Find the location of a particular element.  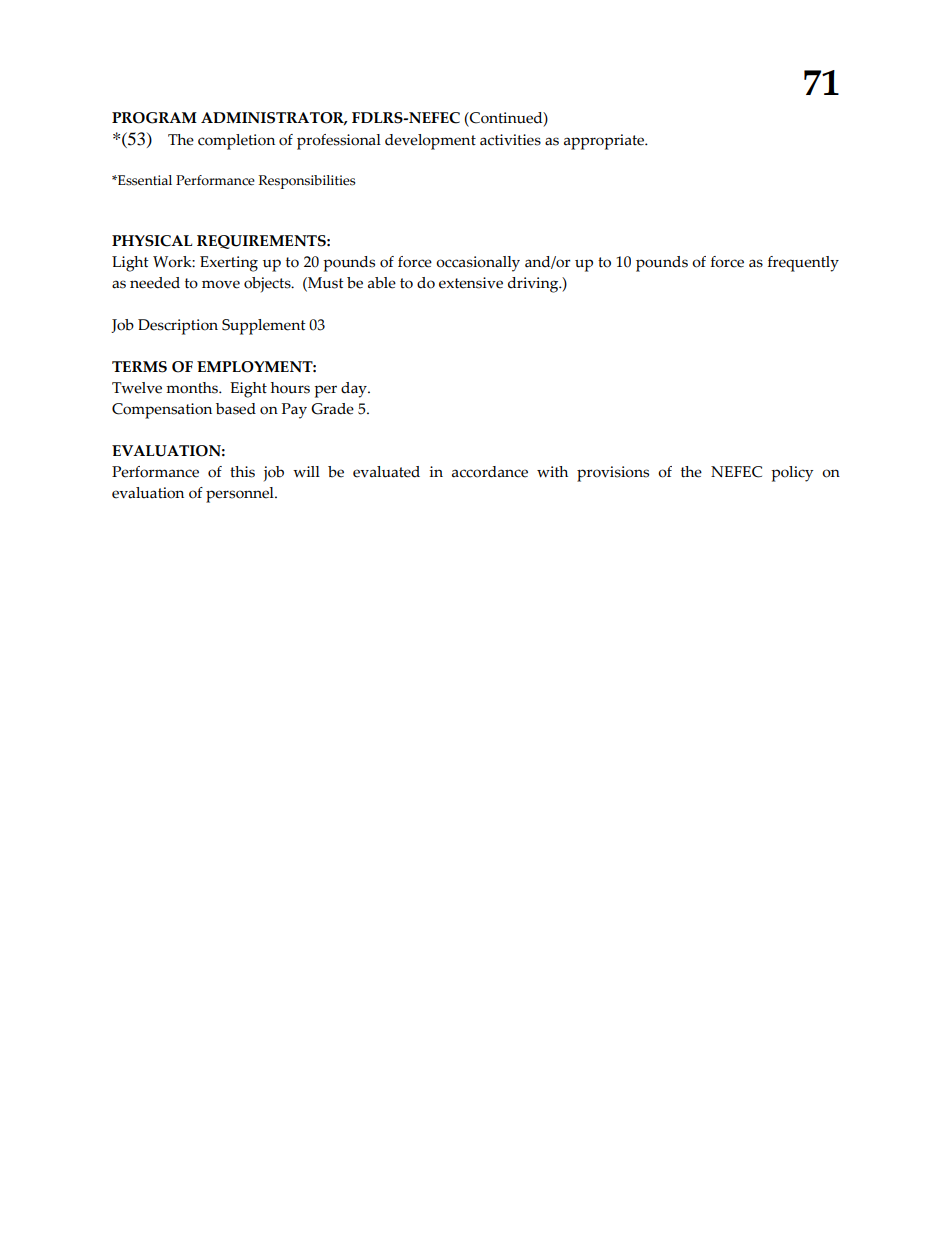

completion is located at coordinates (236, 142).
